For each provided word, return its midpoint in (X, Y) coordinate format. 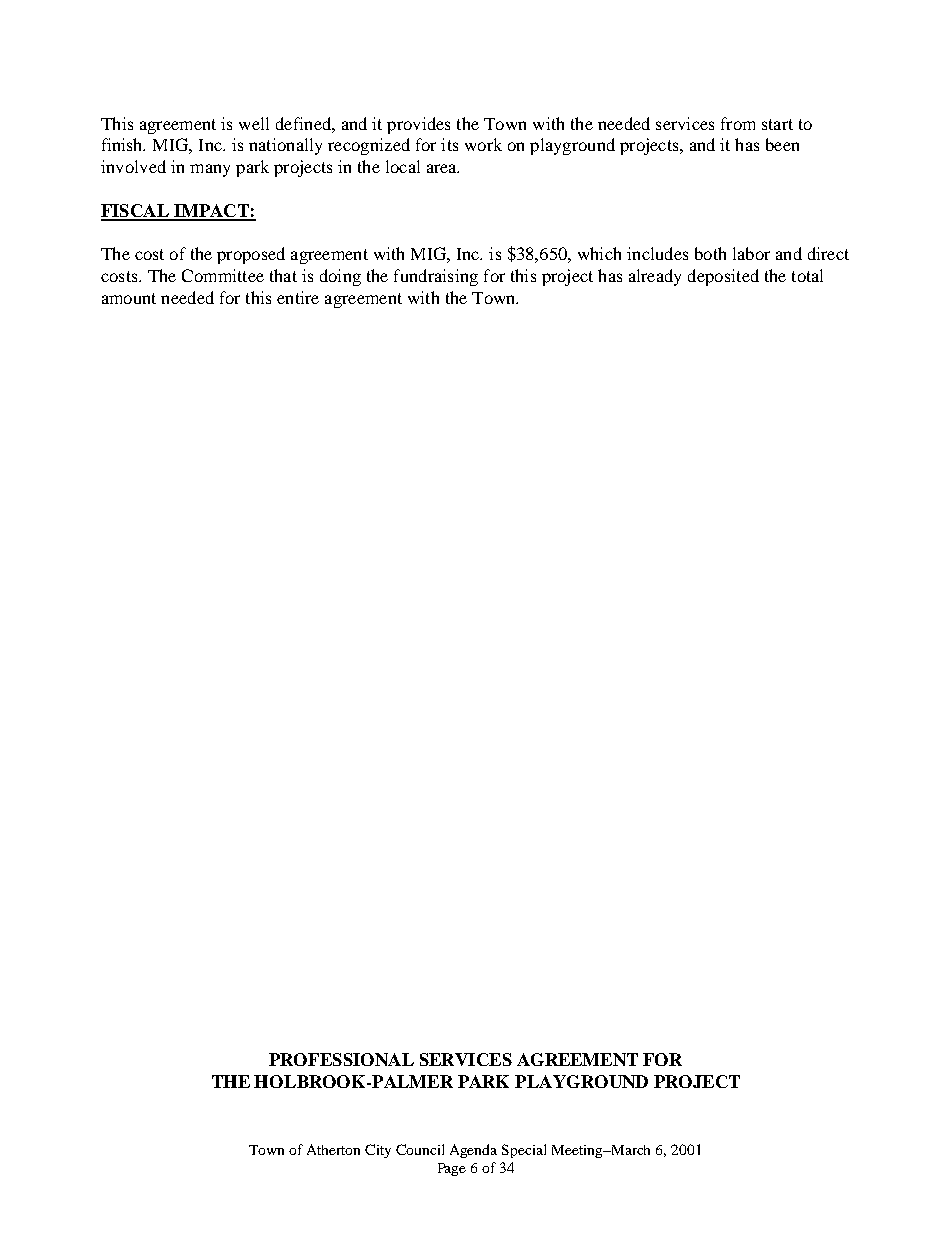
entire (298, 297)
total (807, 275)
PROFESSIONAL (341, 1059)
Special (524, 1151)
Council (420, 1149)
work (483, 144)
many (210, 170)
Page (452, 1169)
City (378, 1151)
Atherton (333, 1149)
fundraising (436, 277)
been (782, 144)
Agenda (473, 1151)
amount (129, 298)
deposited (723, 277)
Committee (223, 275)
